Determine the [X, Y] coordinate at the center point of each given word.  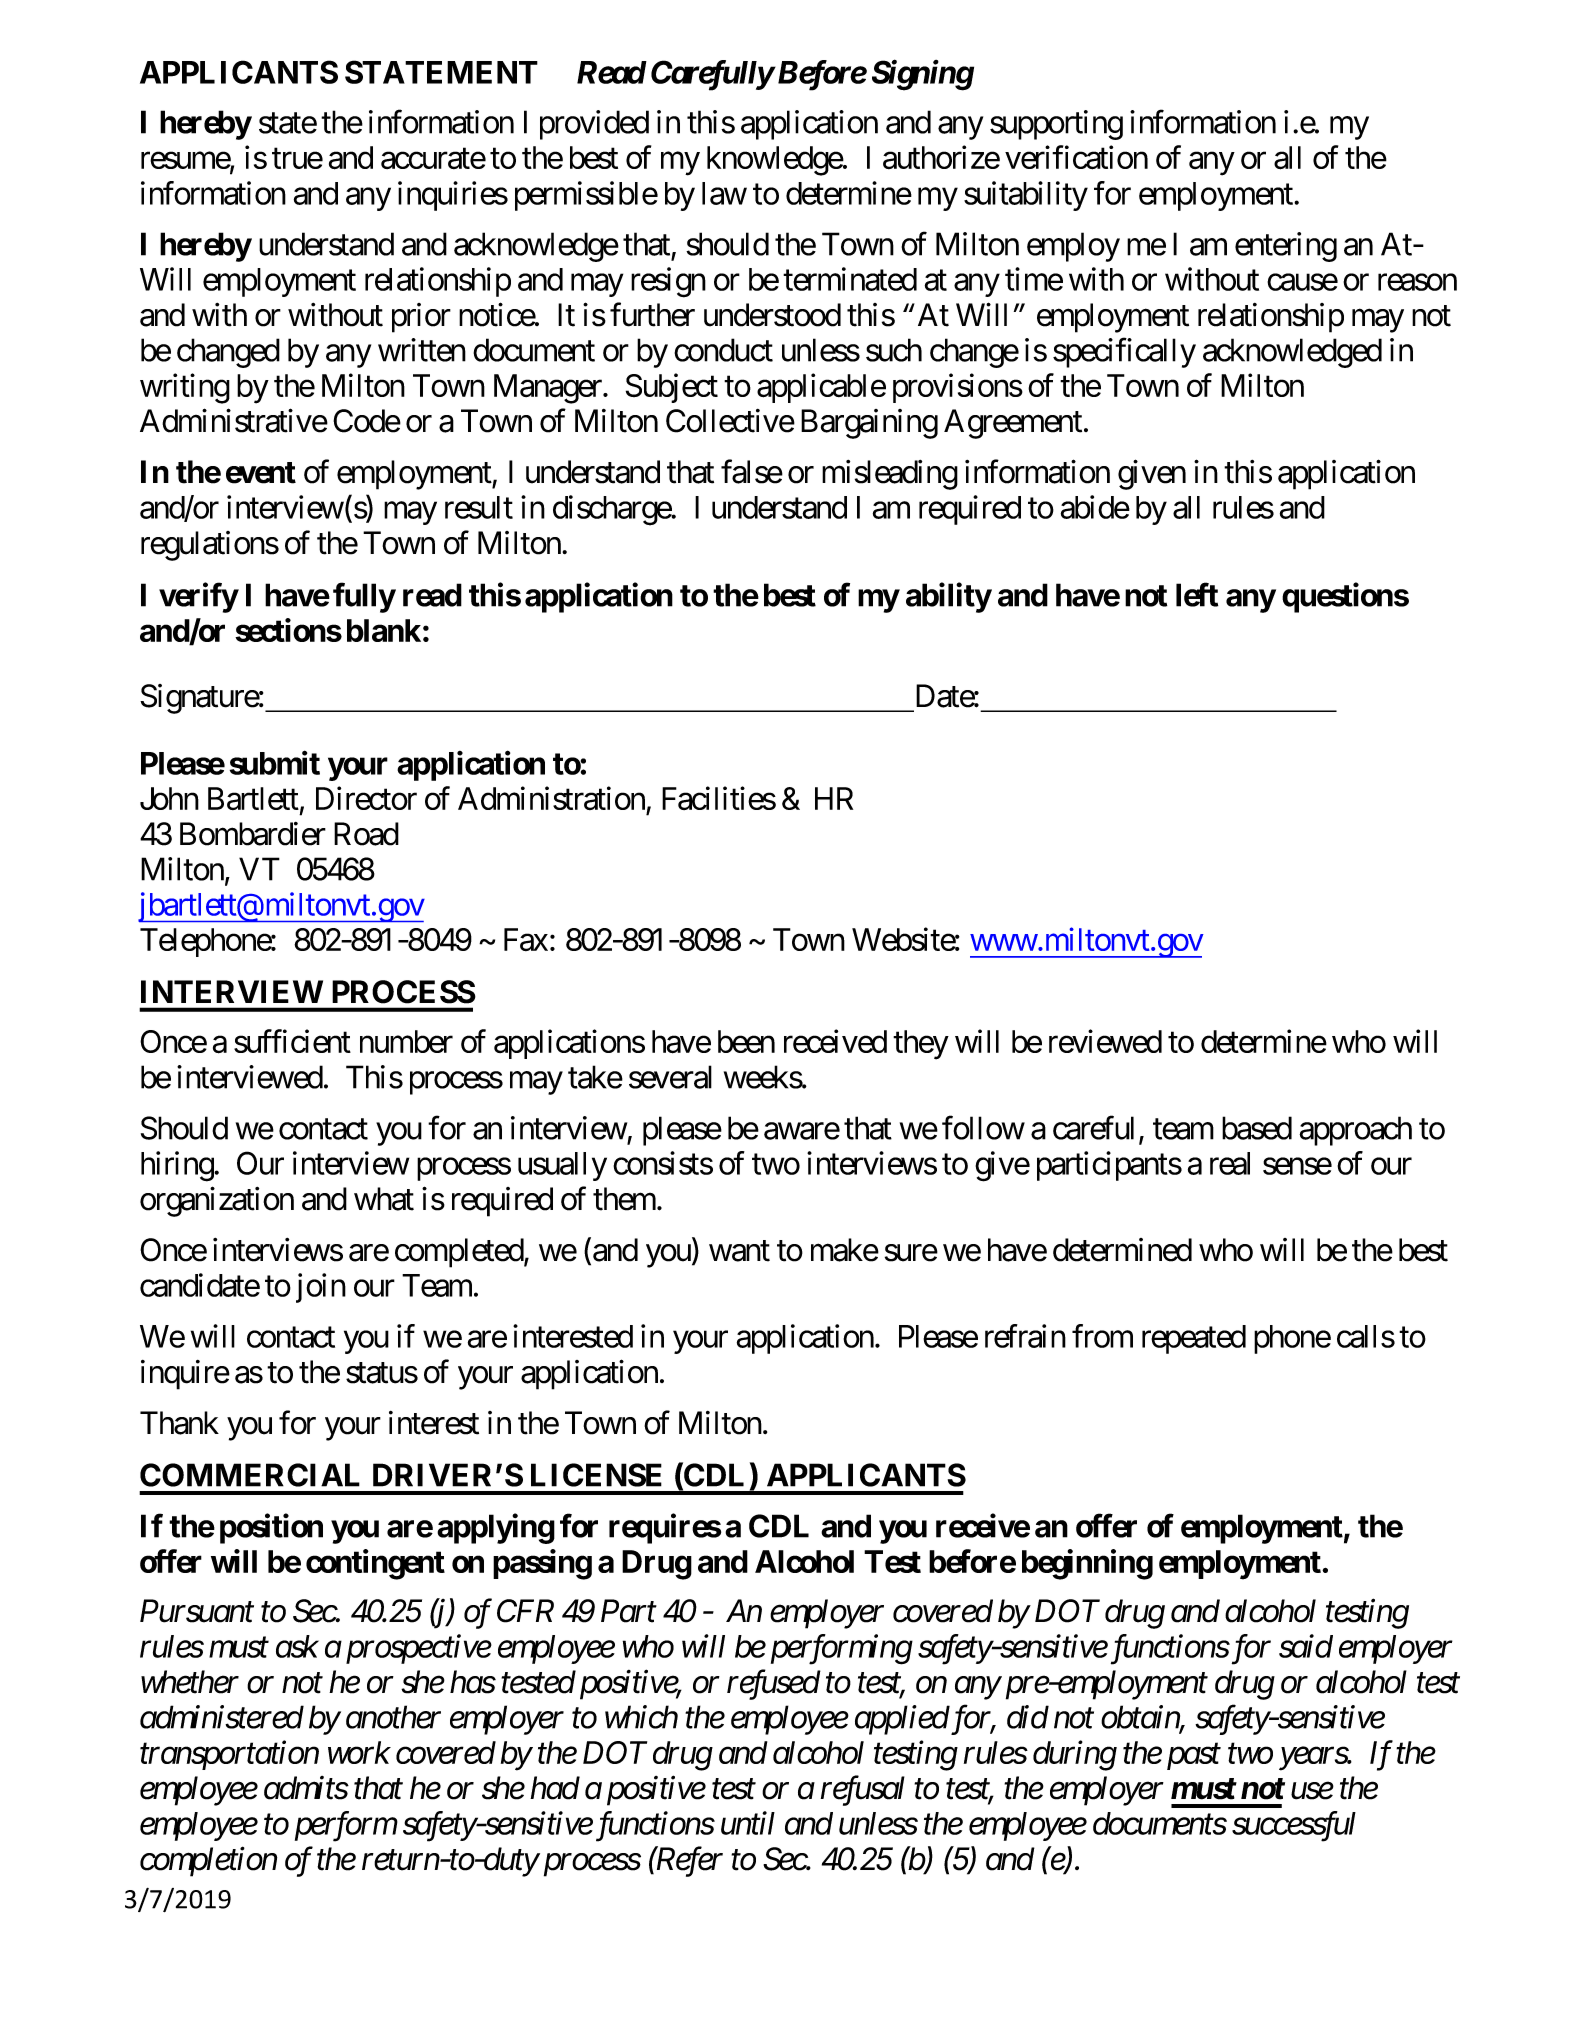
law [724, 193]
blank [384, 630]
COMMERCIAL [250, 1475]
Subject [672, 388]
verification [1076, 157]
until [748, 1823]
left [1197, 595]
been [746, 1041]
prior [421, 318]
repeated [1194, 1339]
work [359, 1752]
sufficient [292, 1041]
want [739, 1251]
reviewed [1105, 1041]
